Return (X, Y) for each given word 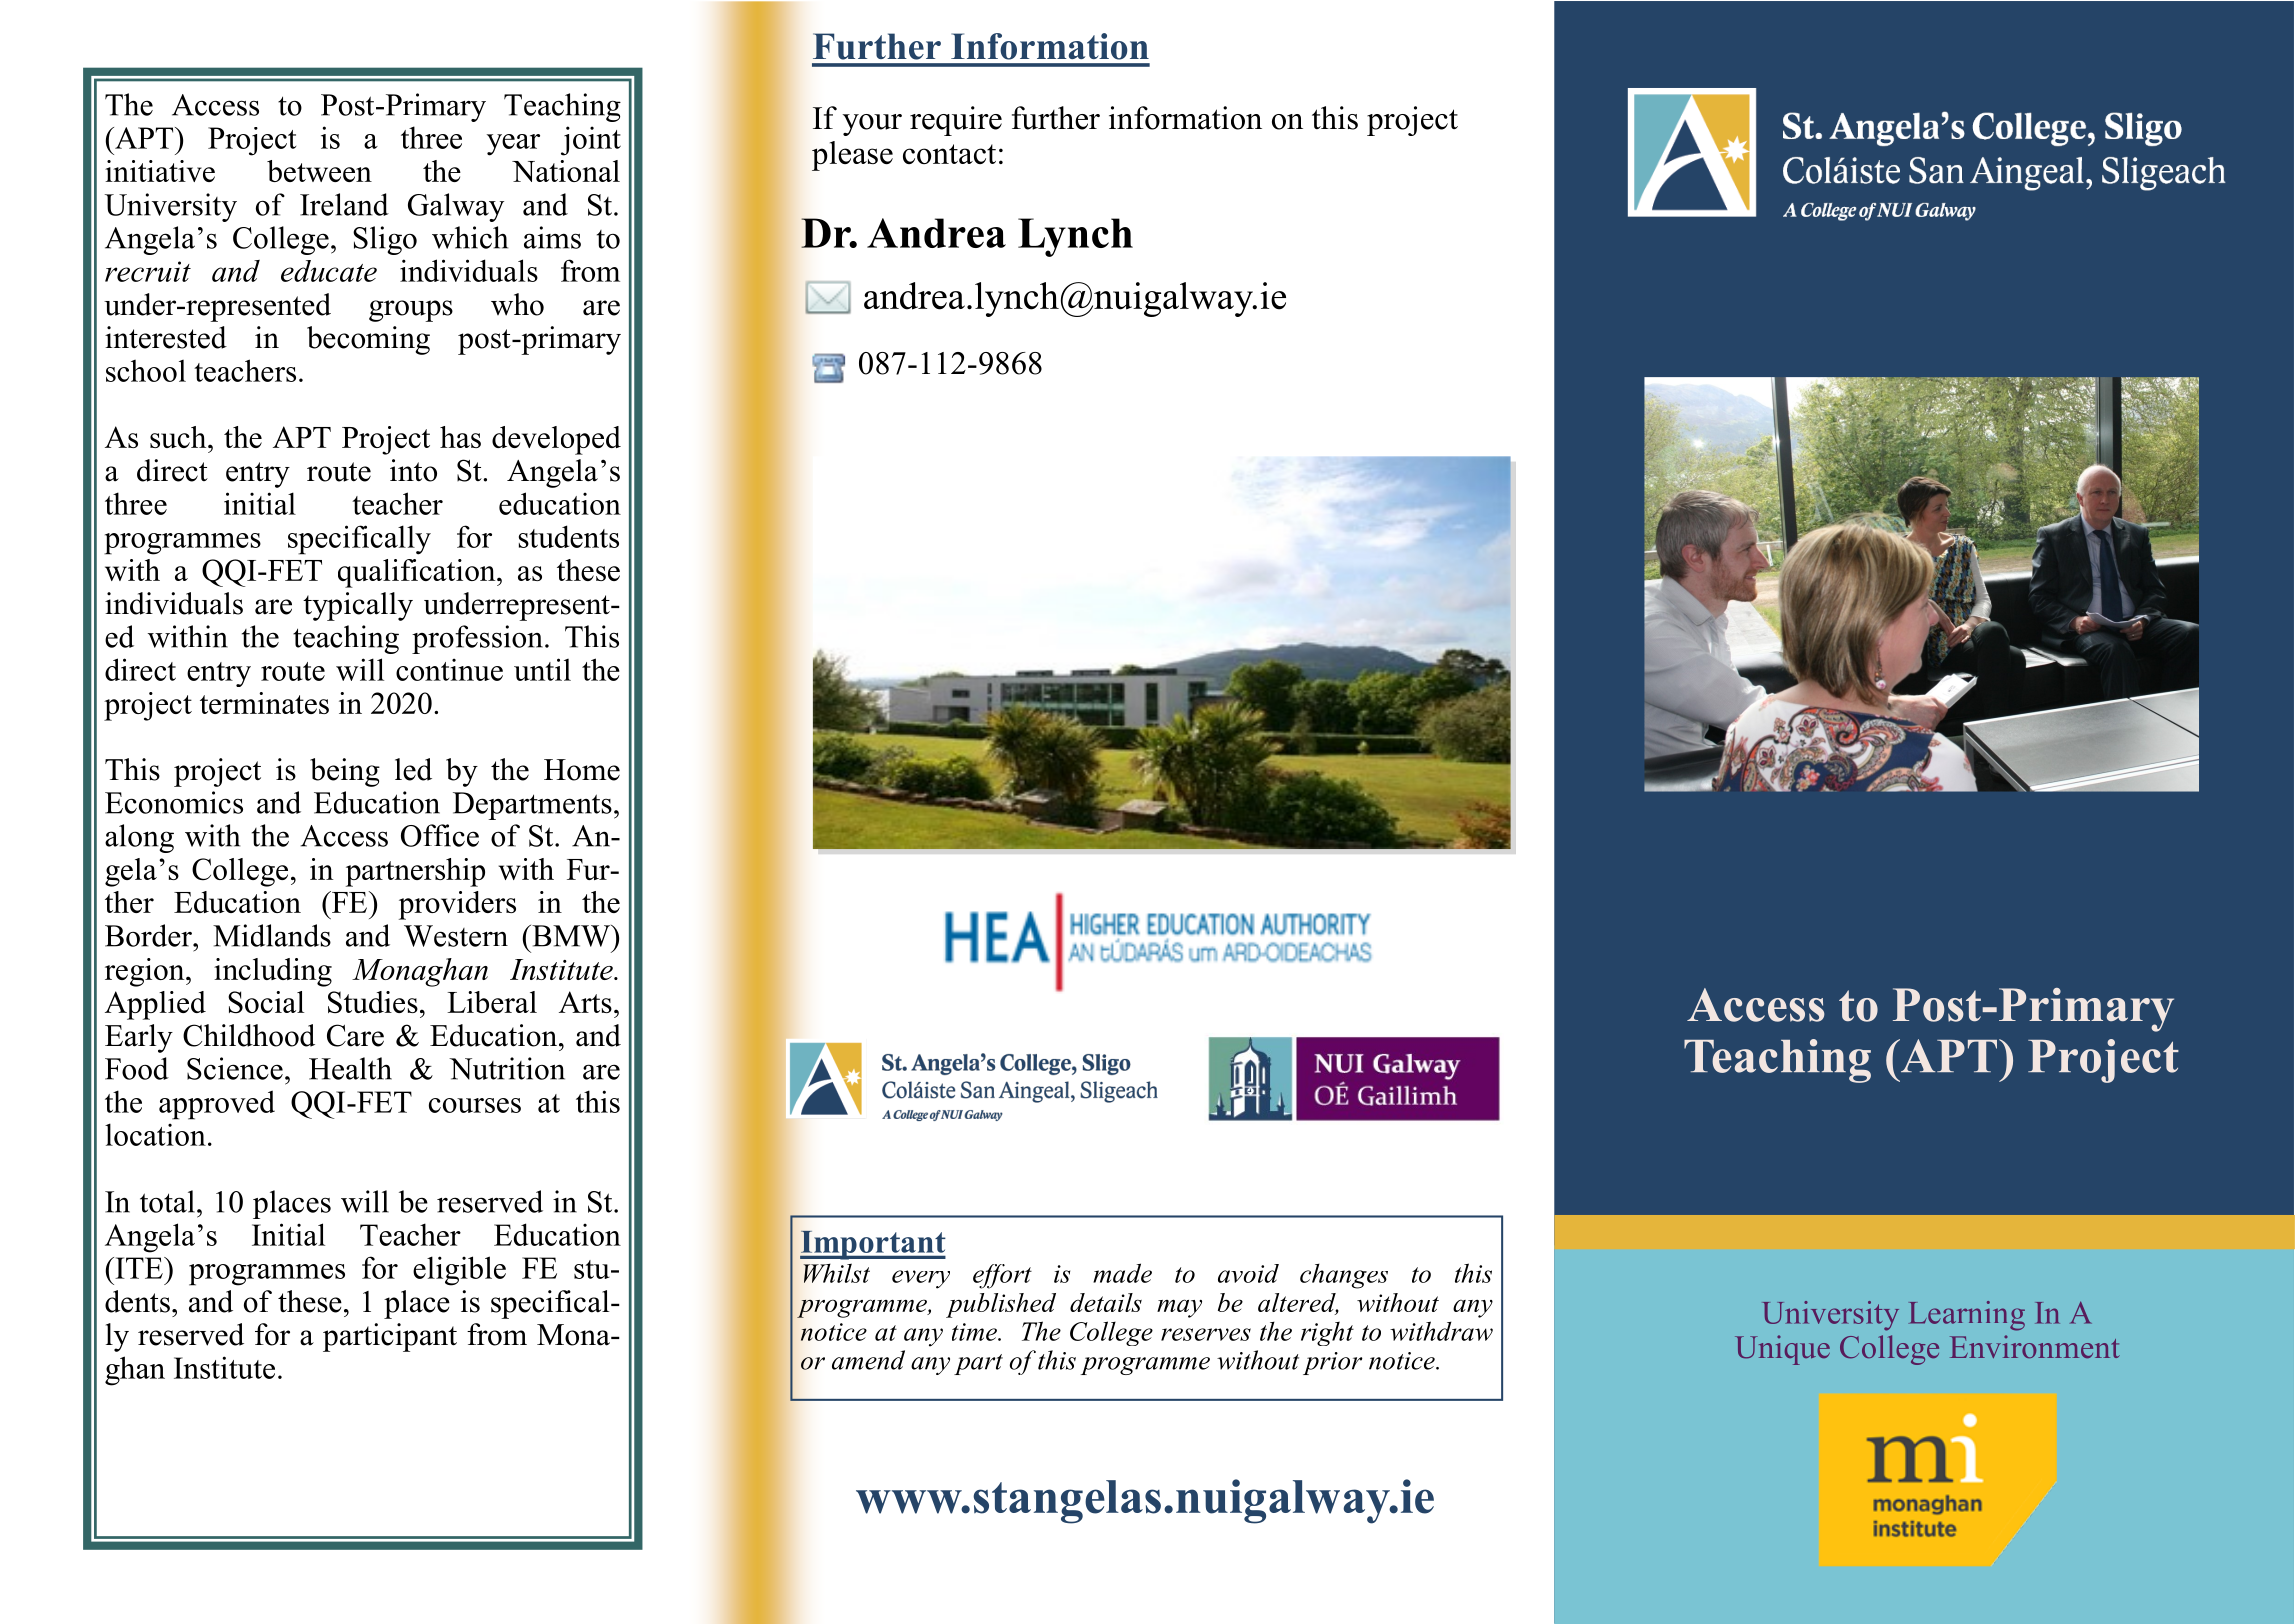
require (956, 121)
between (319, 171)
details (1106, 1302)
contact (949, 154)
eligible (459, 1271)
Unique (1782, 1350)
